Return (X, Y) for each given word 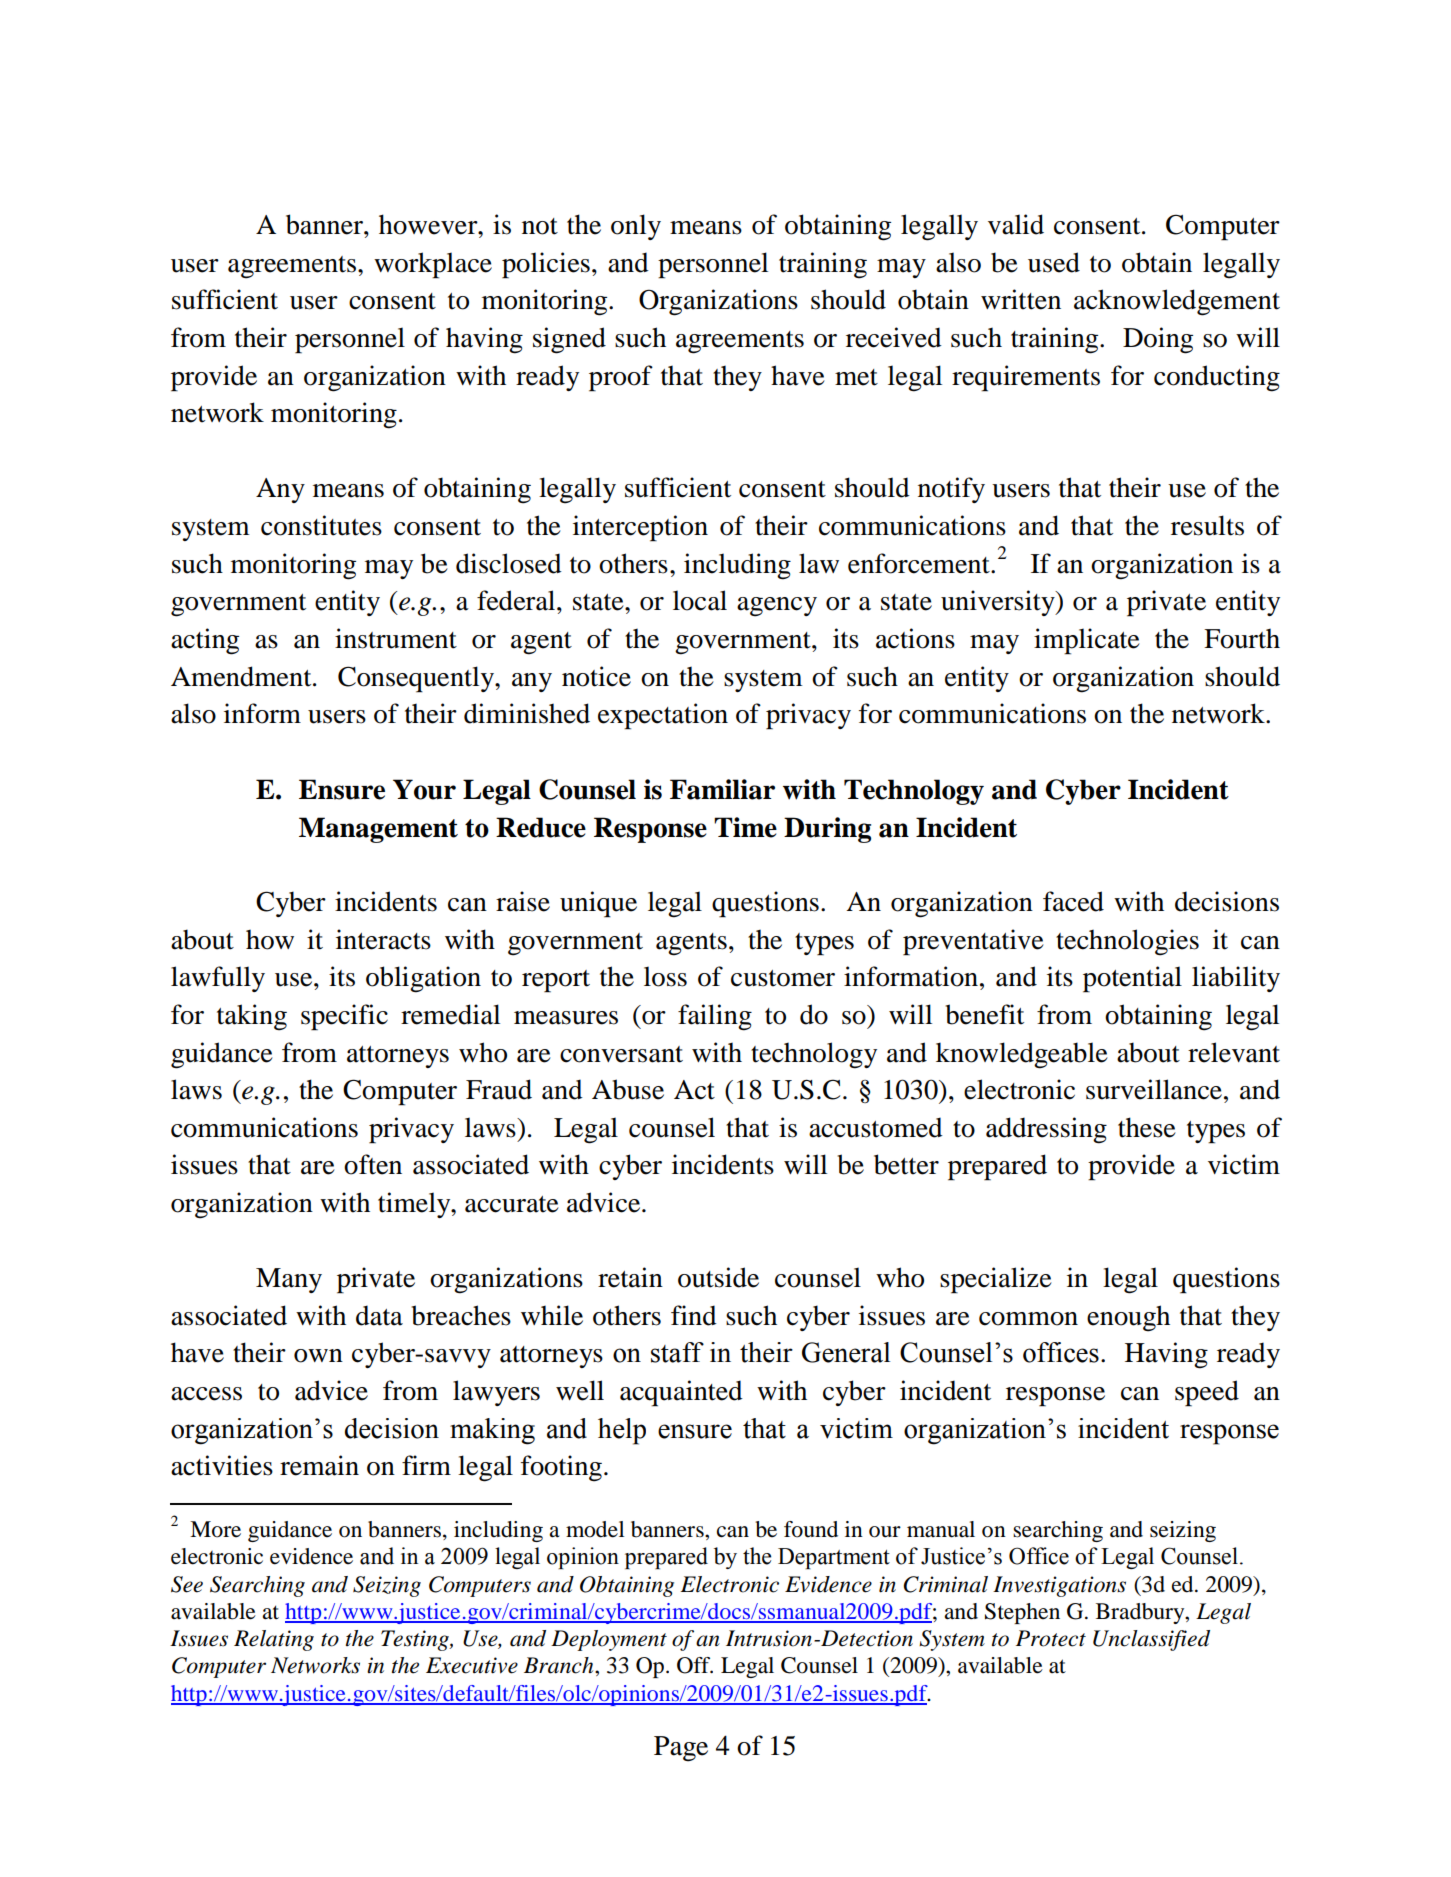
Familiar (722, 789)
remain (319, 1465)
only (636, 227)
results (1207, 525)
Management (378, 830)
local (700, 600)
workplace (433, 265)
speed (1207, 1393)
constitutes (321, 525)
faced (1073, 901)
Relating (274, 1640)
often (373, 1164)
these (1147, 1127)
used (1054, 262)
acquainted (681, 1393)
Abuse (628, 1089)
